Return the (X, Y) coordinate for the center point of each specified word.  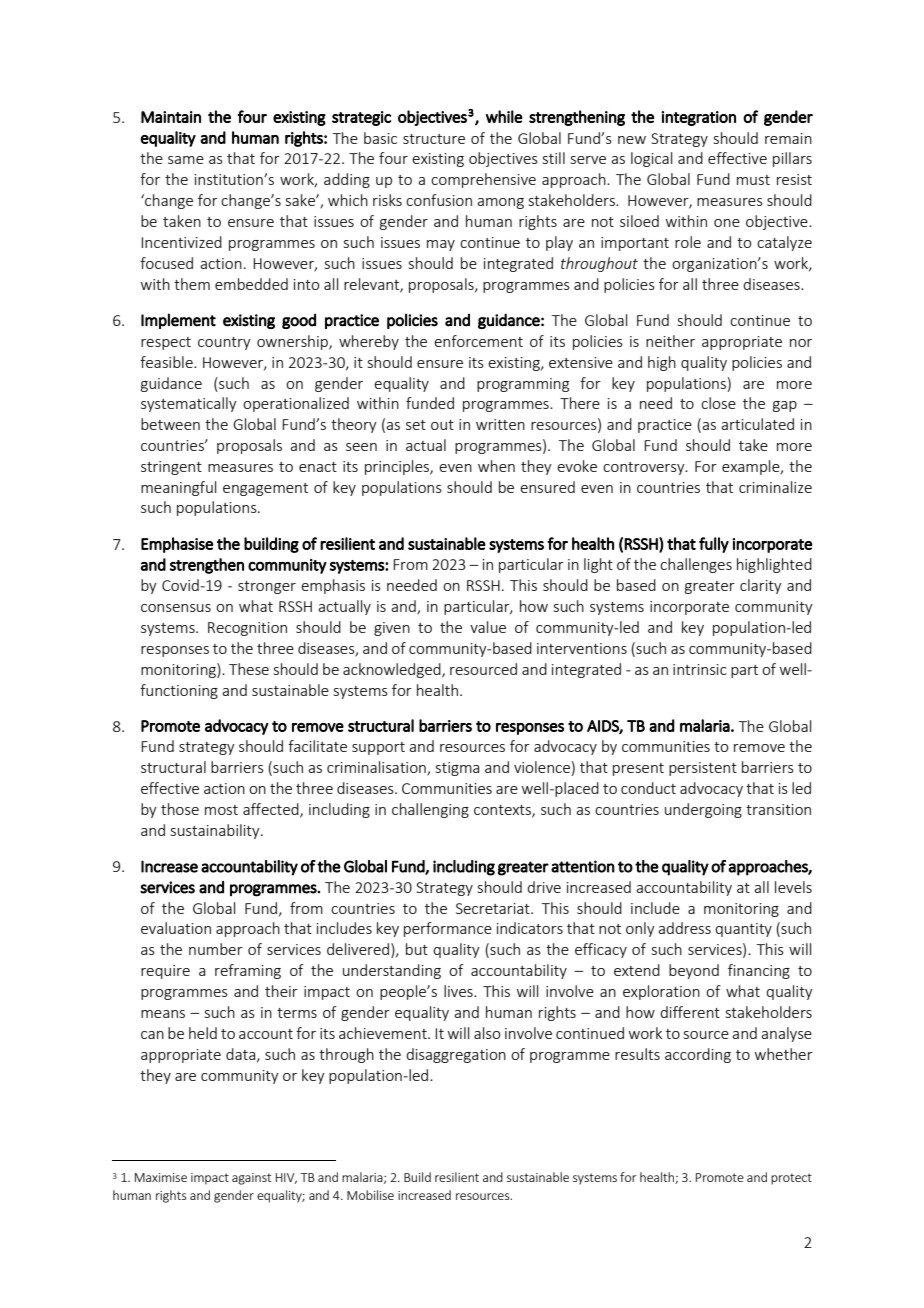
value (488, 627)
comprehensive (483, 180)
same (186, 160)
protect (791, 1179)
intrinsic (700, 669)
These (249, 669)
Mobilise (370, 1195)
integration (699, 118)
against (251, 1179)
